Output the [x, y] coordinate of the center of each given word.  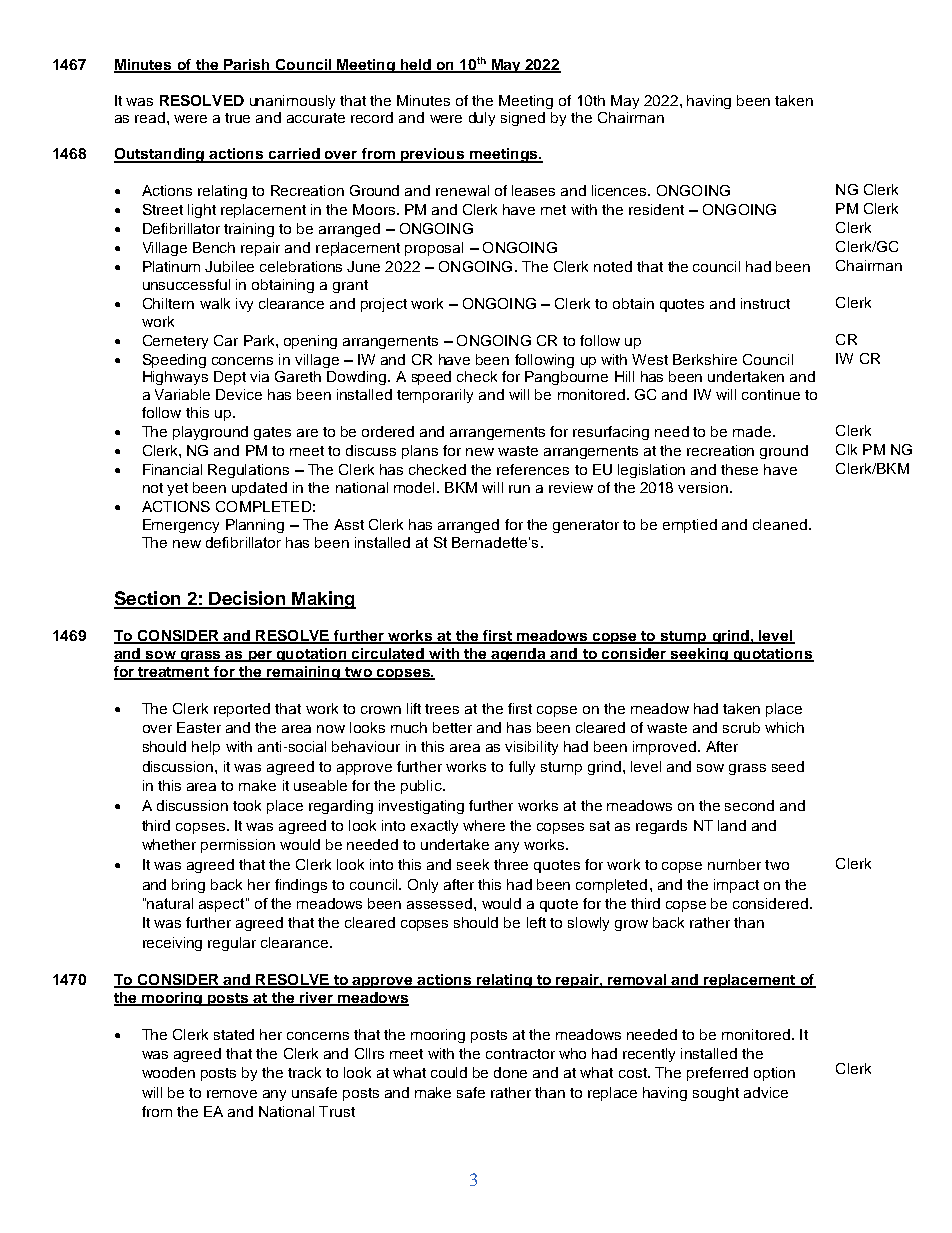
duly [482, 119]
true [237, 118]
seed [788, 766]
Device [239, 394]
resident [656, 209]
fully [522, 768]
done [510, 1072]
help [206, 748]
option [774, 1074]
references [533, 469]
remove [232, 1094]
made [752, 431]
